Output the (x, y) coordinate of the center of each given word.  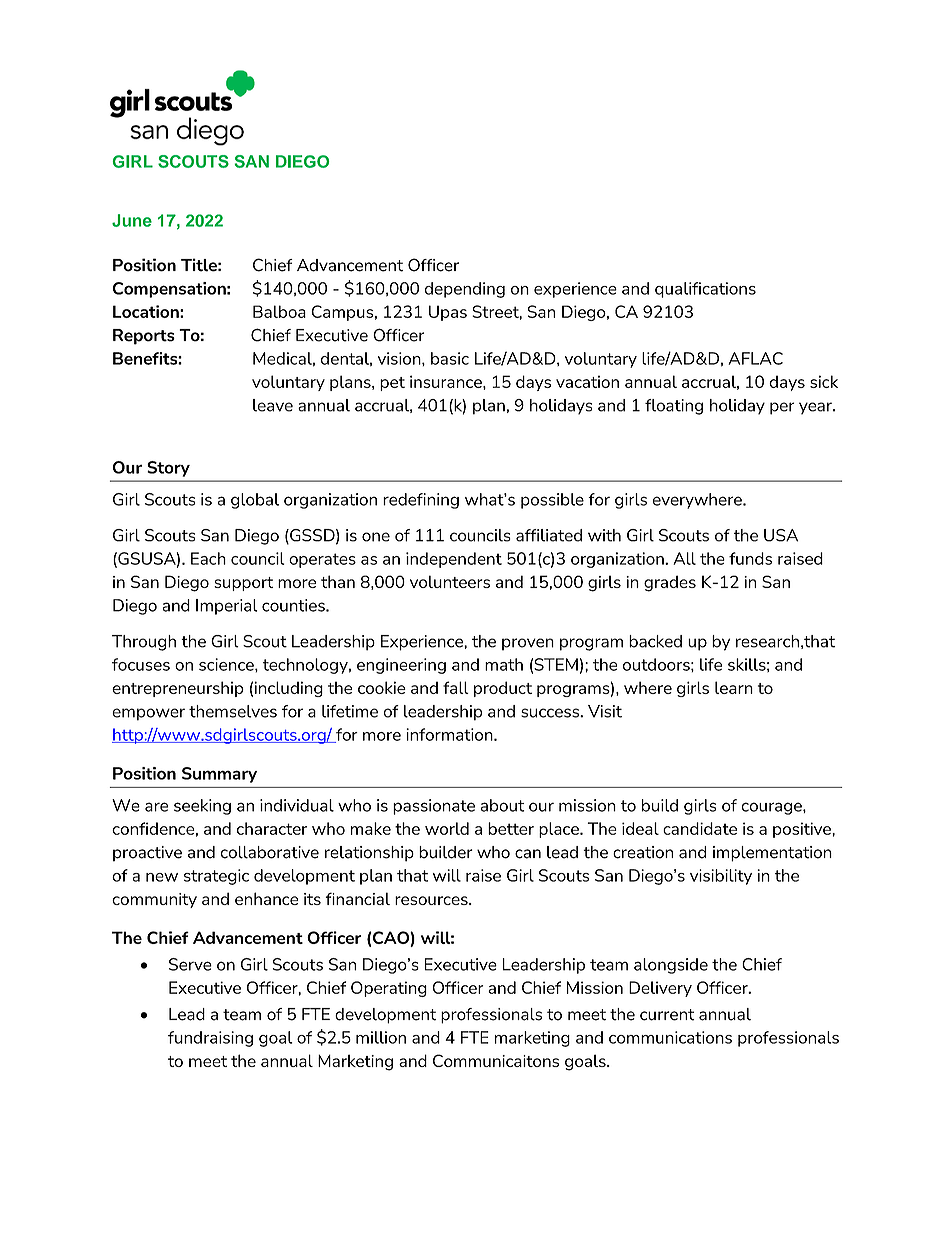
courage (772, 808)
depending (465, 290)
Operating (389, 989)
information (450, 734)
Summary (219, 775)
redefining (421, 501)
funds (750, 558)
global (255, 501)
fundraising (210, 1039)
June (132, 220)
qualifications (705, 290)
